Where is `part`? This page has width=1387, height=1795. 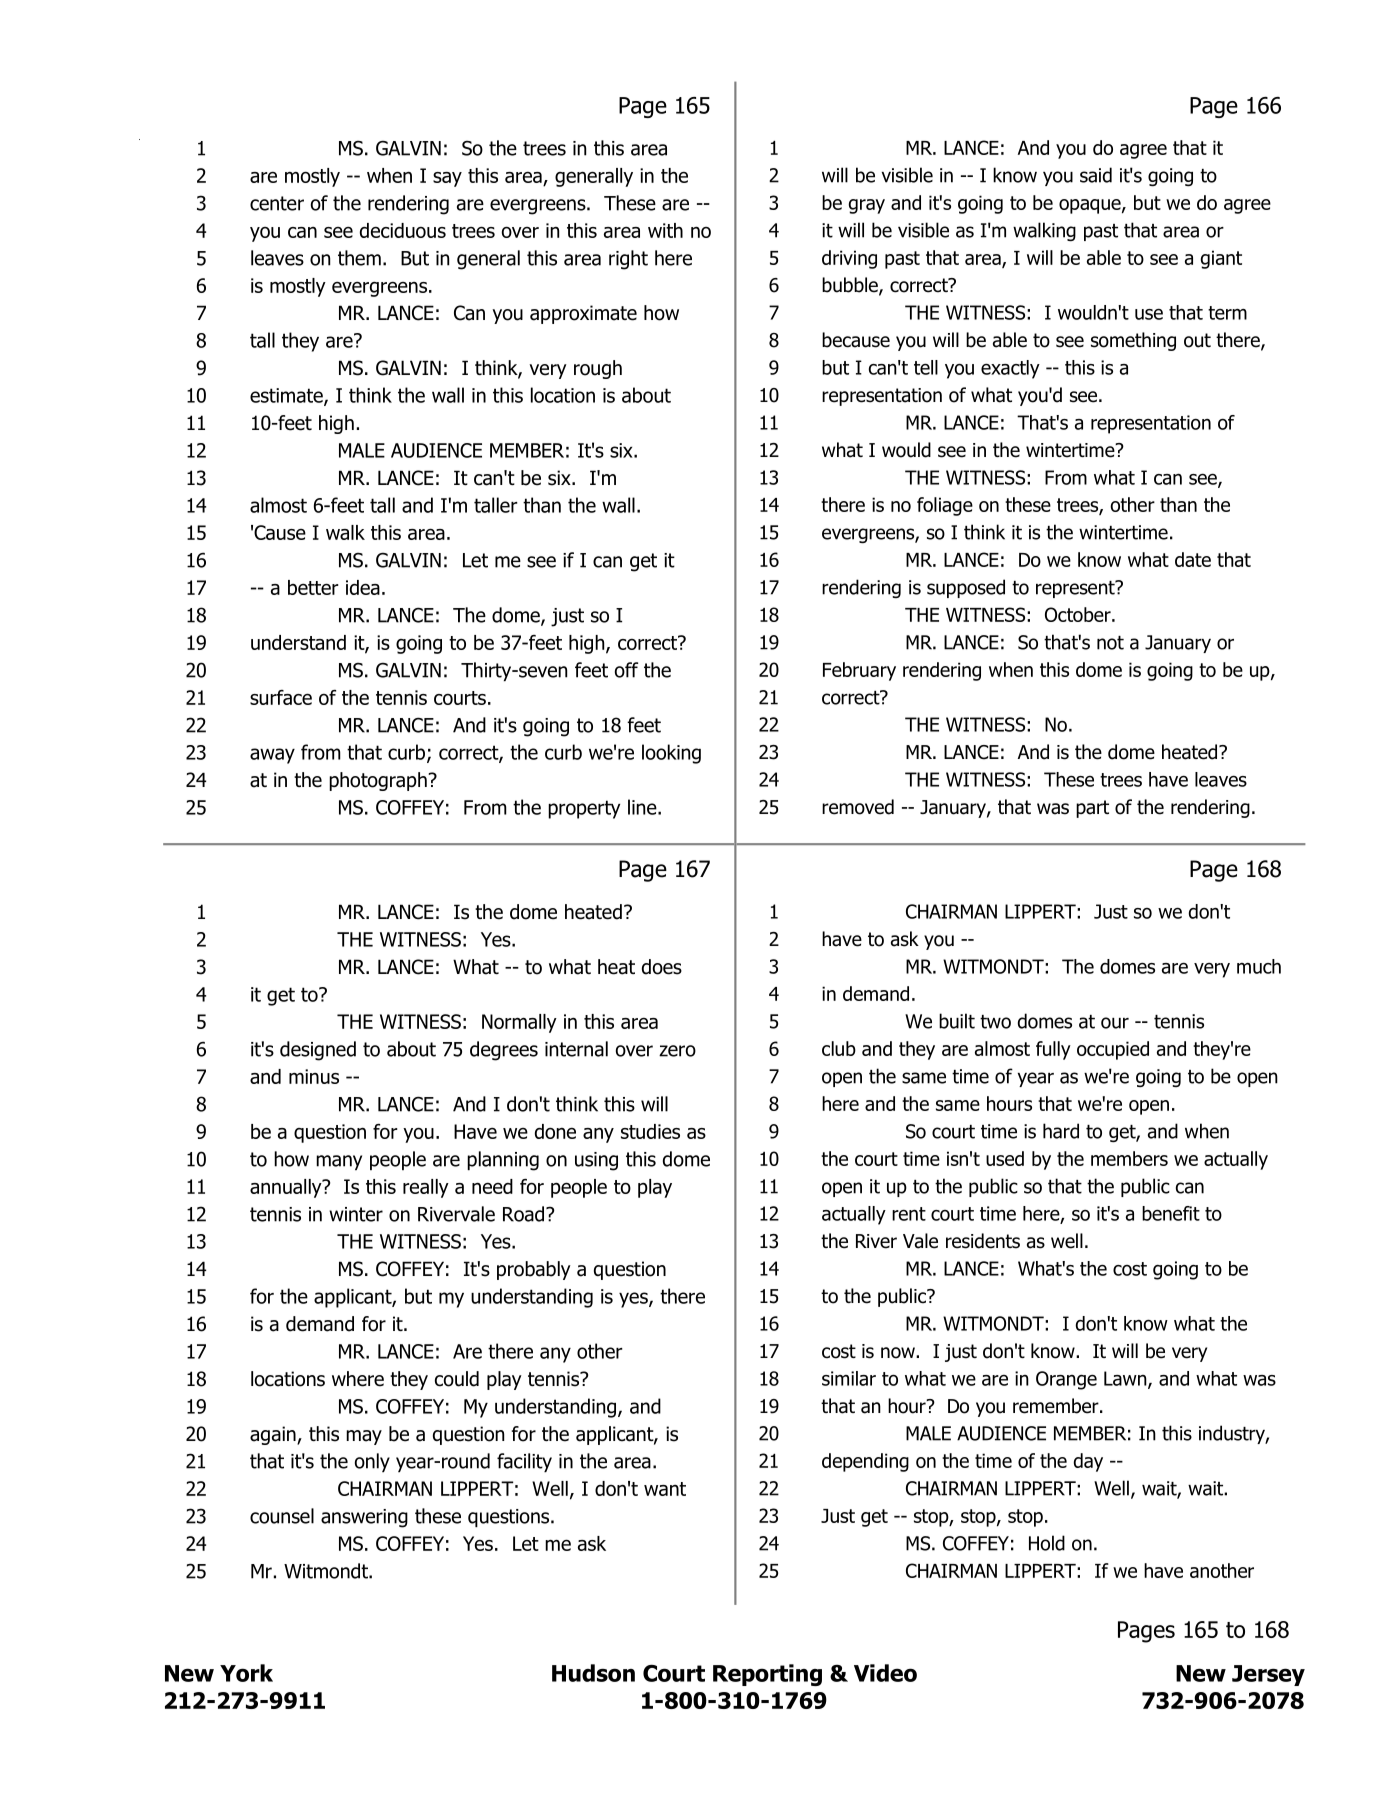 part is located at coordinates (1092, 809).
